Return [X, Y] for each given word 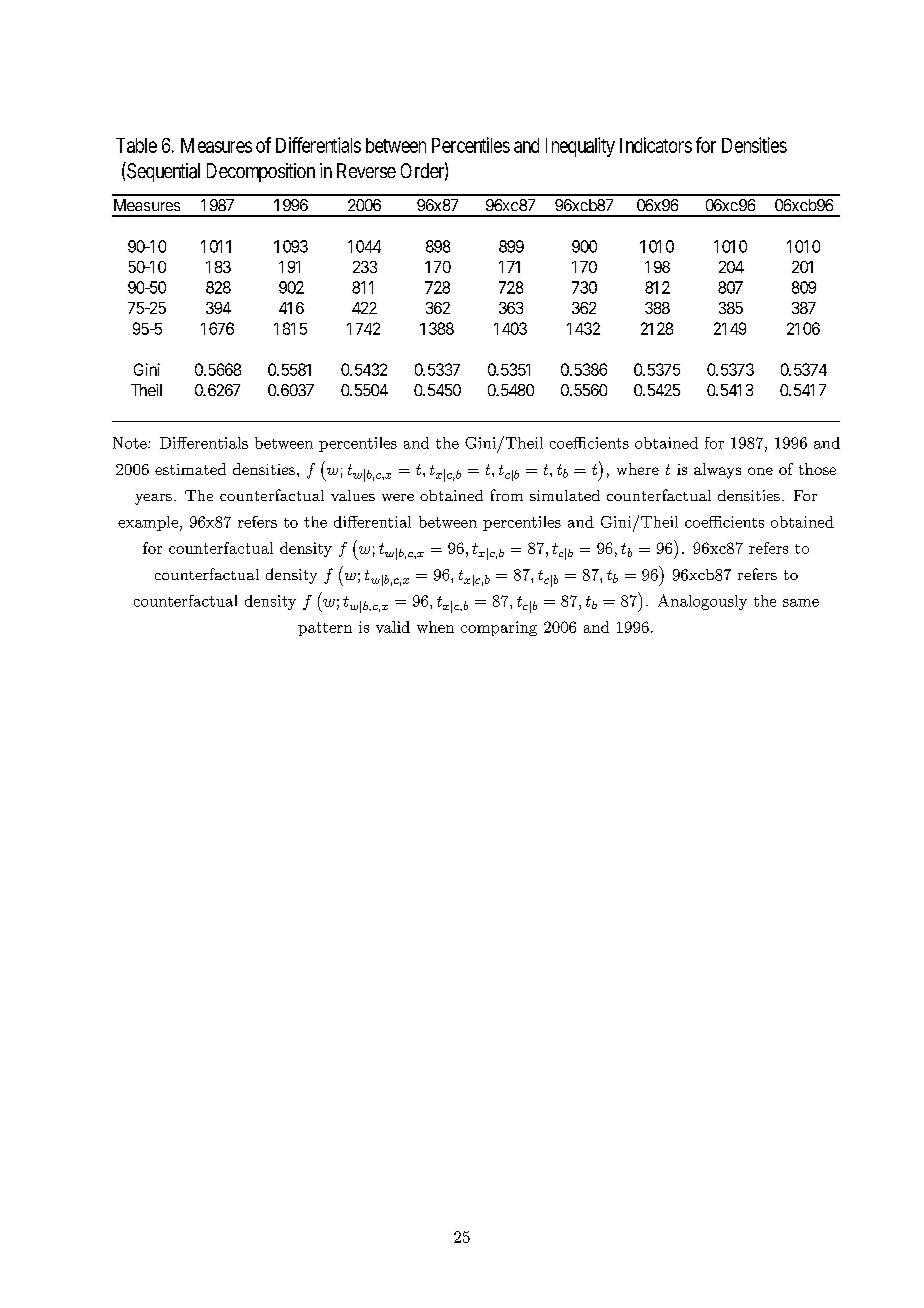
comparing [499, 628]
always [717, 471]
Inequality [580, 147]
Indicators [656, 145]
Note [131, 443]
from [507, 495]
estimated [190, 469]
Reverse [366, 170]
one [760, 471]
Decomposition [261, 172]
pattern [325, 629]
